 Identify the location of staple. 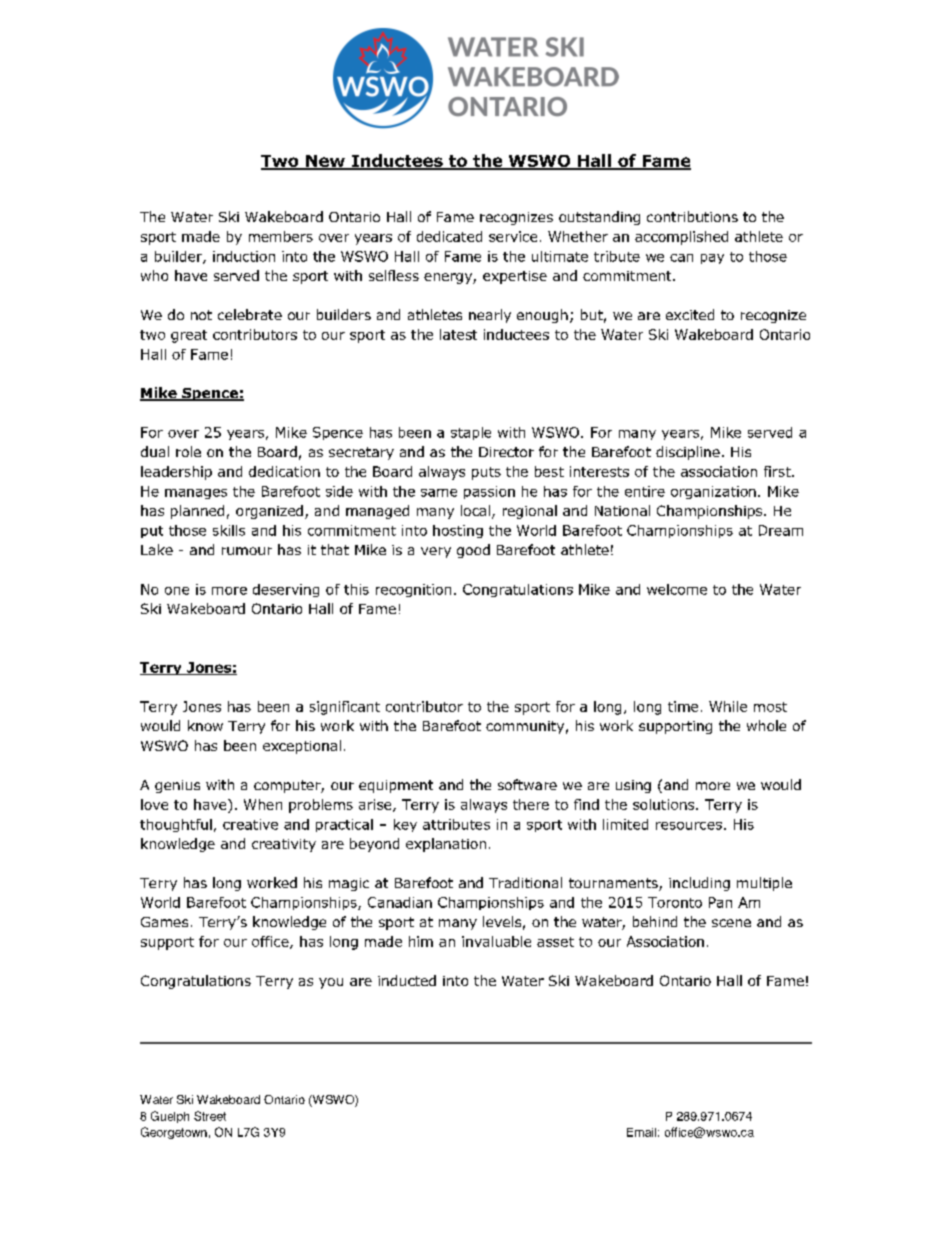
(471, 433).
